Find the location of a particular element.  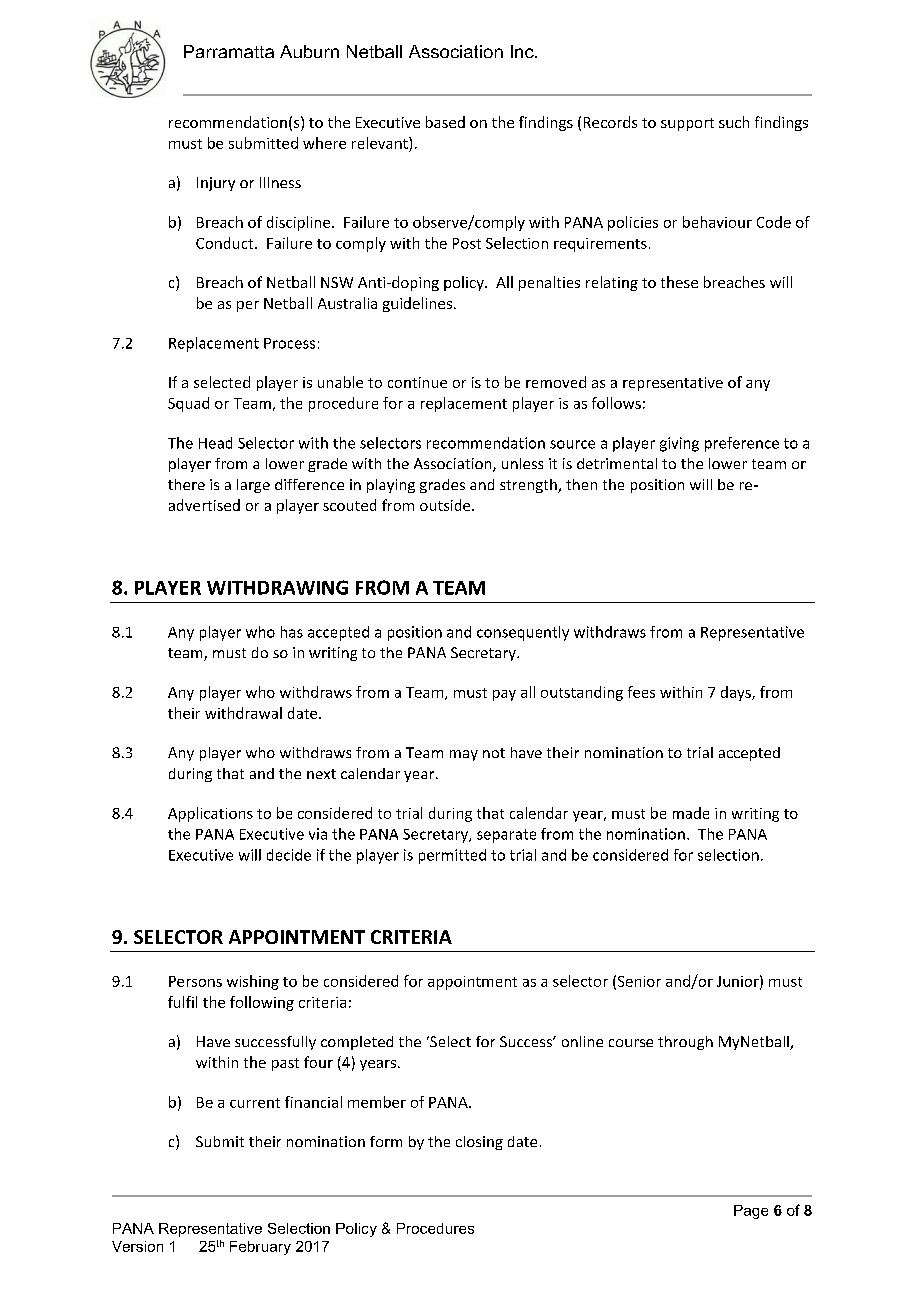

giving is located at coordinates (679, 444).
